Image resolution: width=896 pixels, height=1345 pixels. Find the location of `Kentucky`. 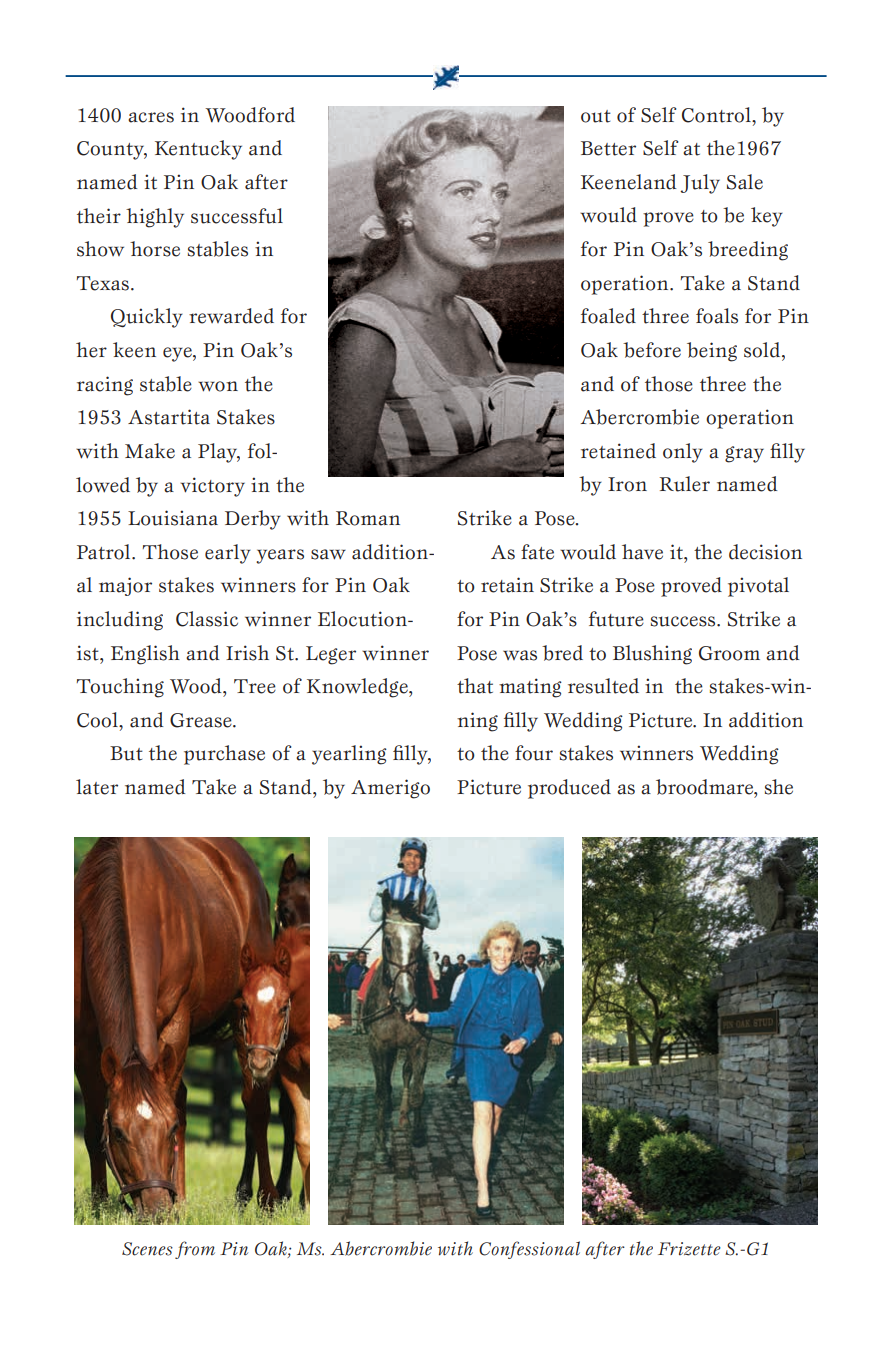

Kentucky is located at coordinates (198, 150).
